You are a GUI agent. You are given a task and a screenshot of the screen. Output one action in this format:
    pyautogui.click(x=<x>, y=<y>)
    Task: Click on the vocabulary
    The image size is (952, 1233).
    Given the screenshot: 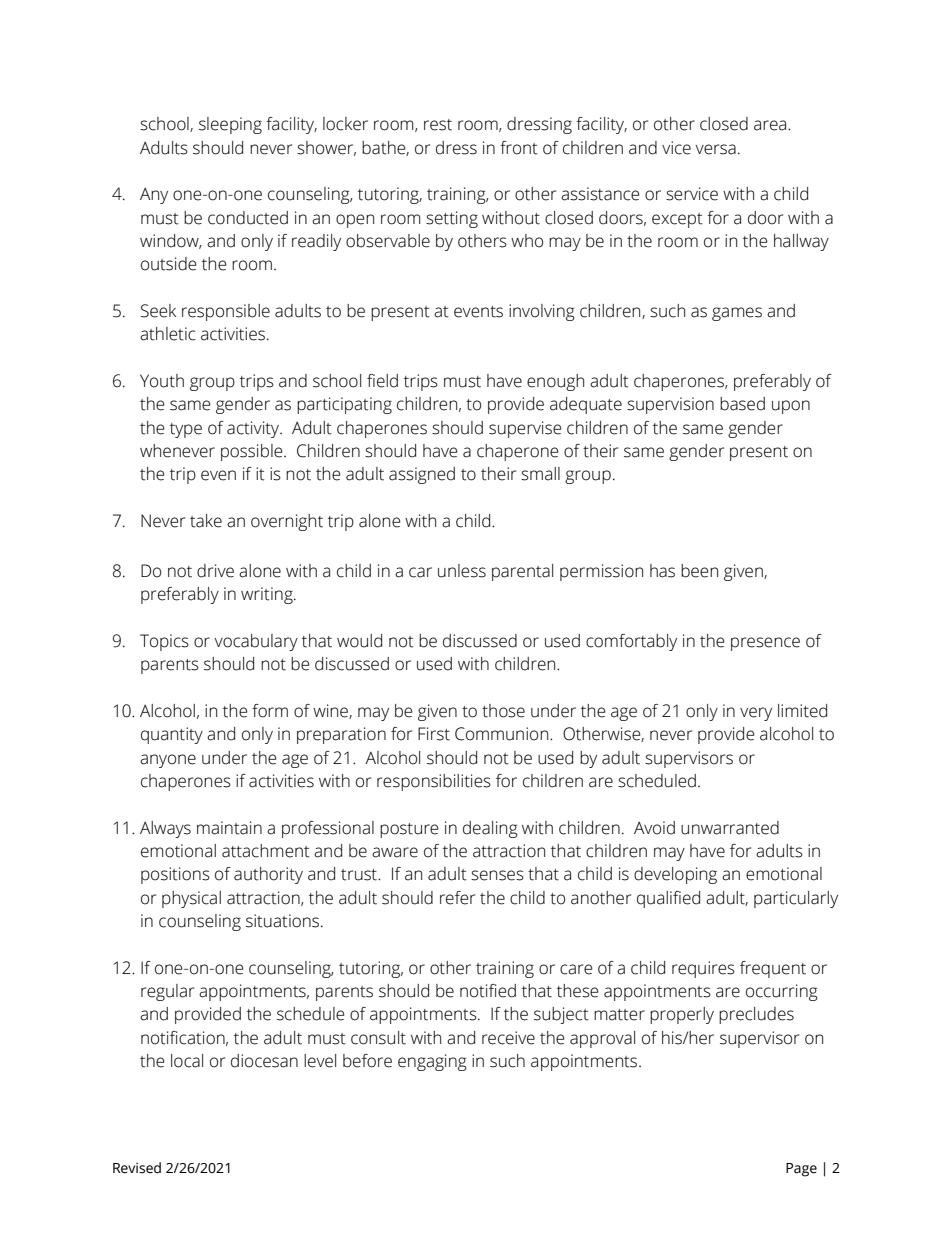 What is the action you would take?
    pyautogui.click(x=256, y=642)
